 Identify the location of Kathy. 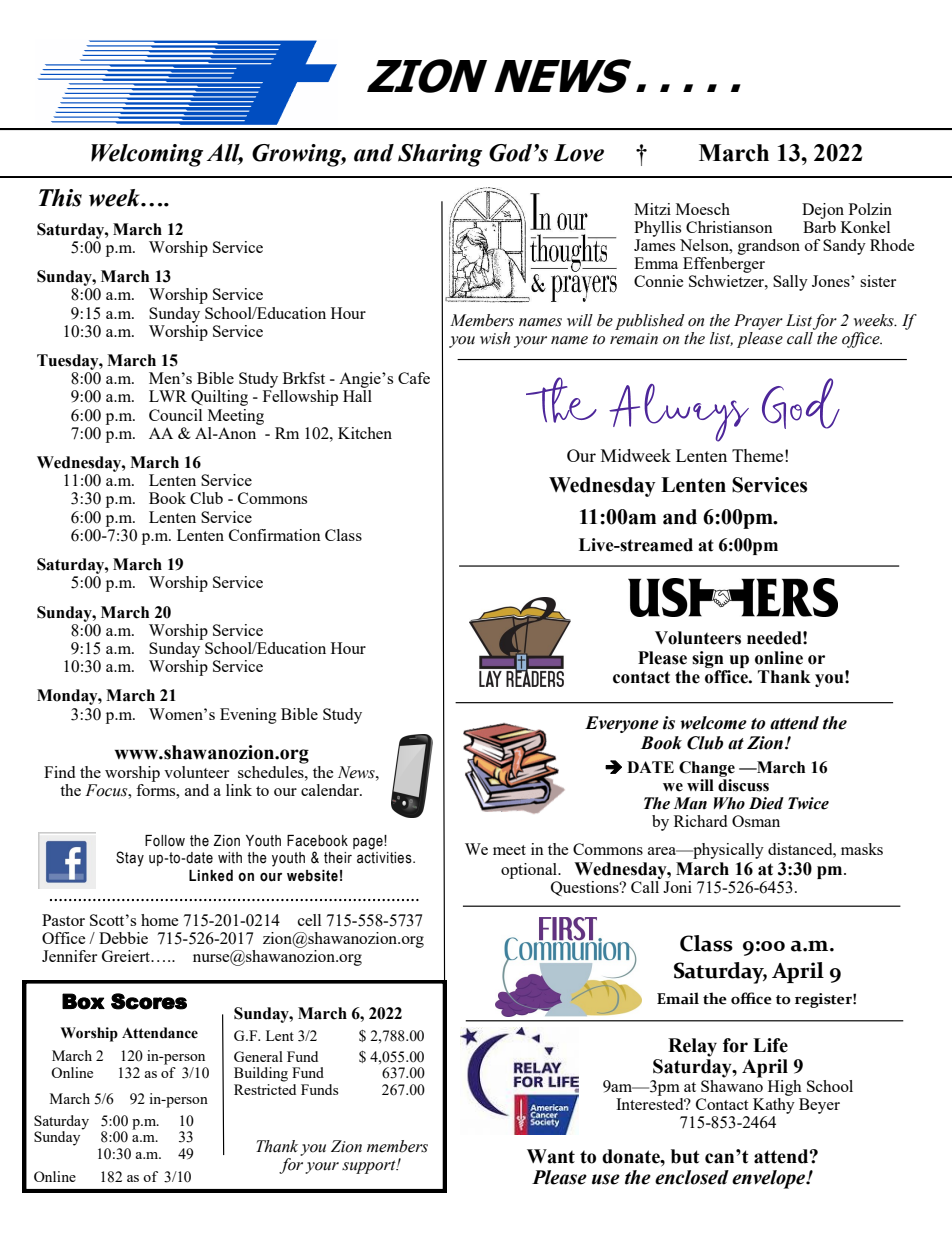
(774, 1104).
